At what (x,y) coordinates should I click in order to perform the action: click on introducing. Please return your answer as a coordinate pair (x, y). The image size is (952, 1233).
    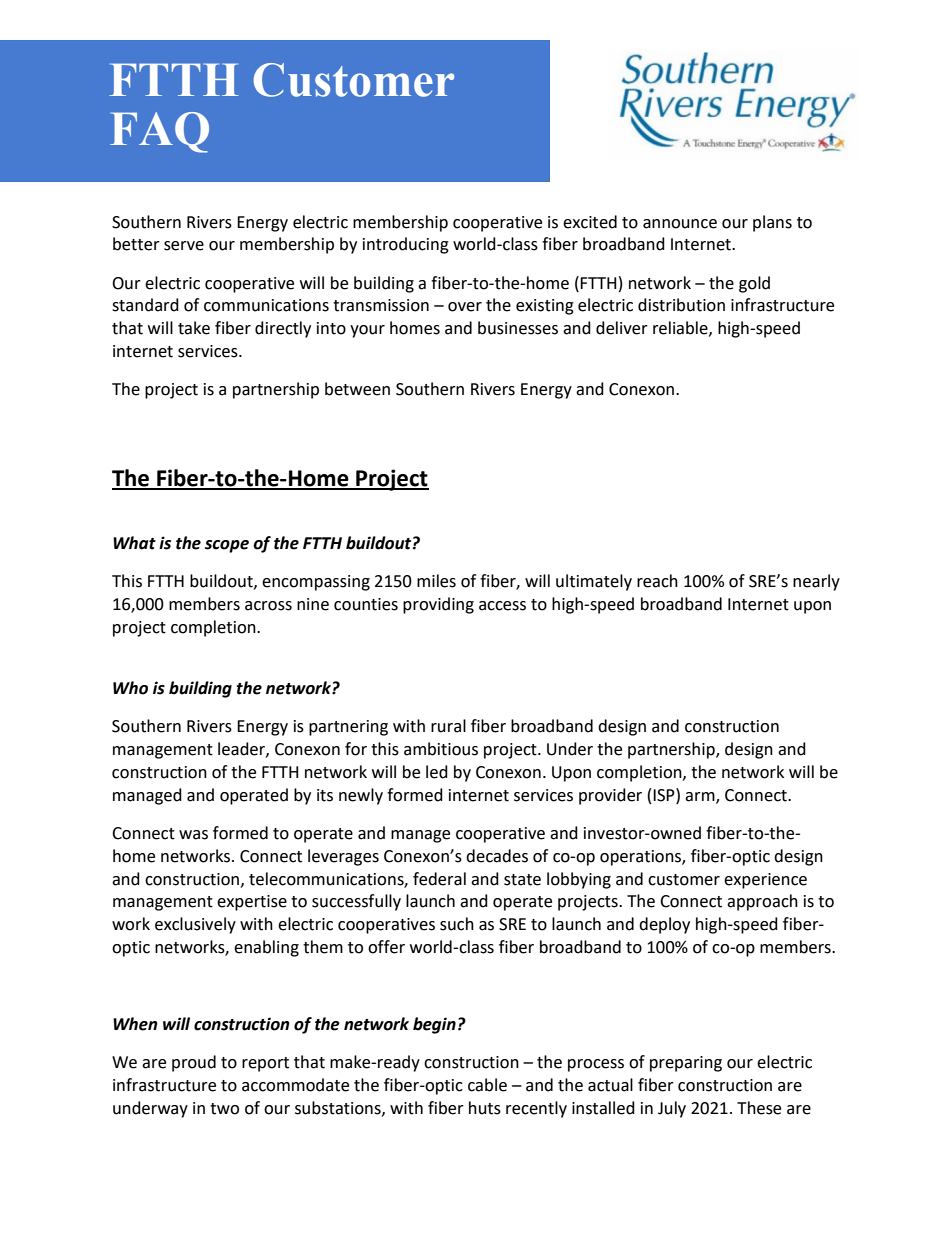
    Looking at the image, I should click on (406, 245).
